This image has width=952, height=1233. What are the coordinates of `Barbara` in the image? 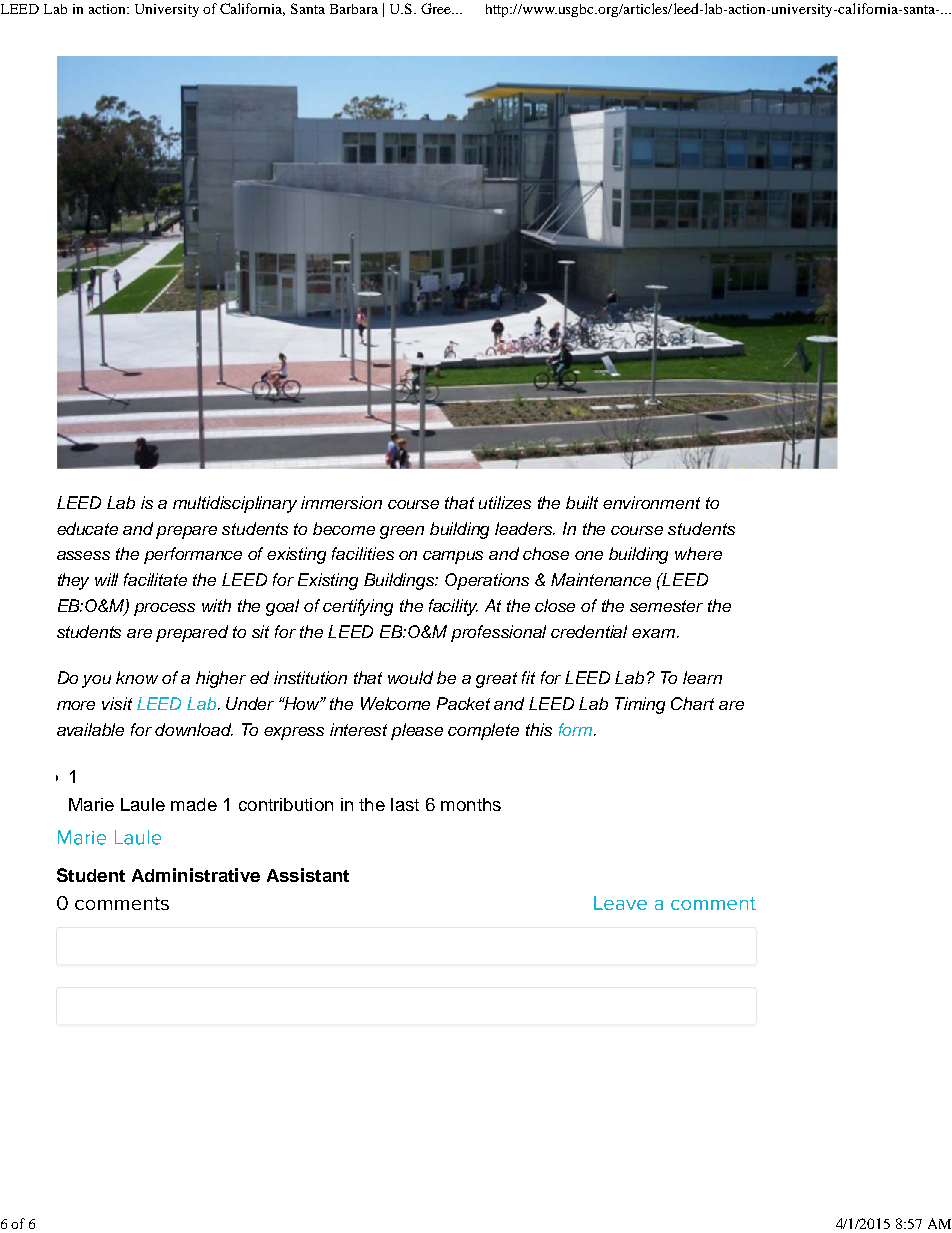 It's located at (354, 9).
